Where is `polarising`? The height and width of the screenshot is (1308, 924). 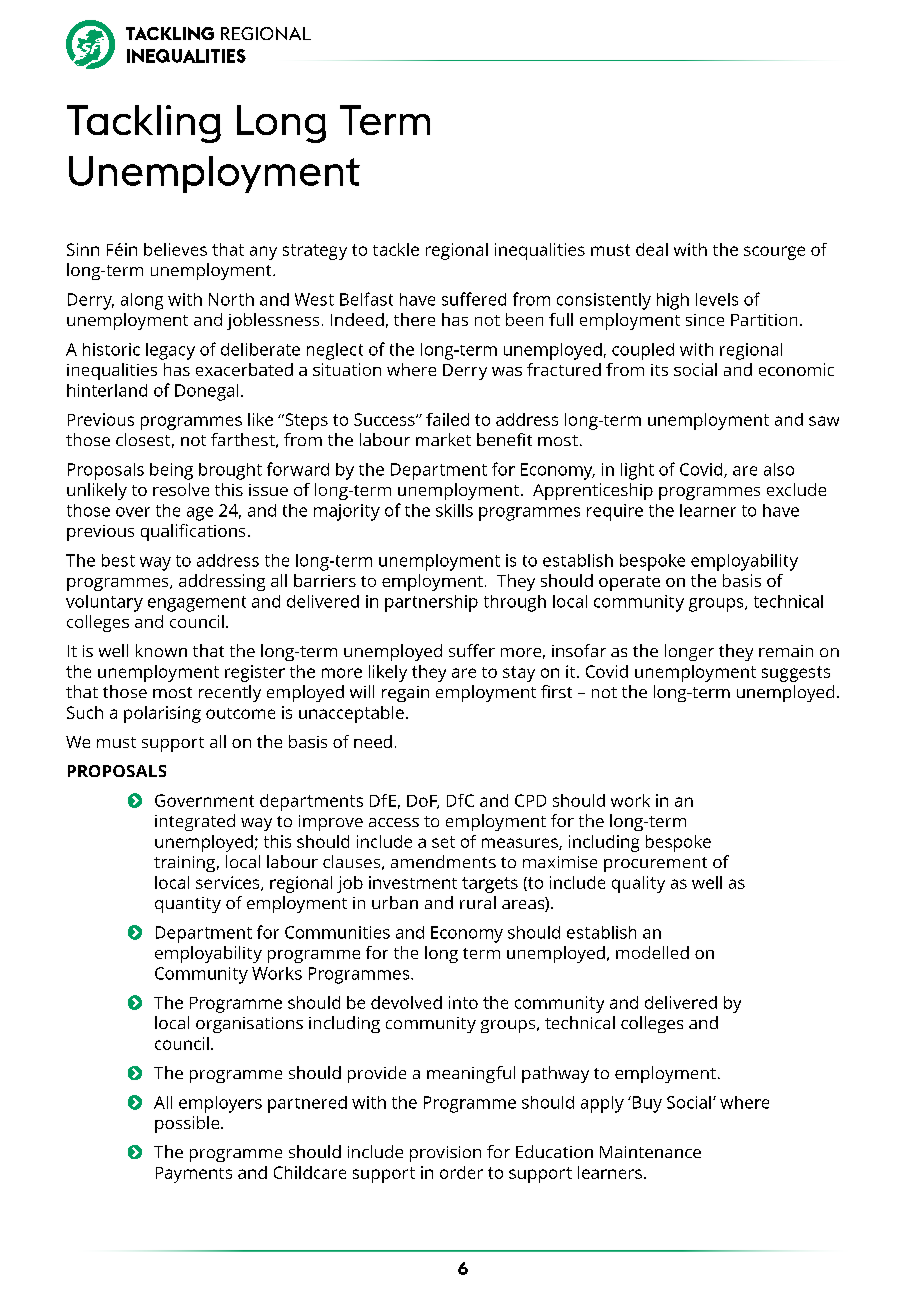
polarising is located at coordinates (162, 714).
